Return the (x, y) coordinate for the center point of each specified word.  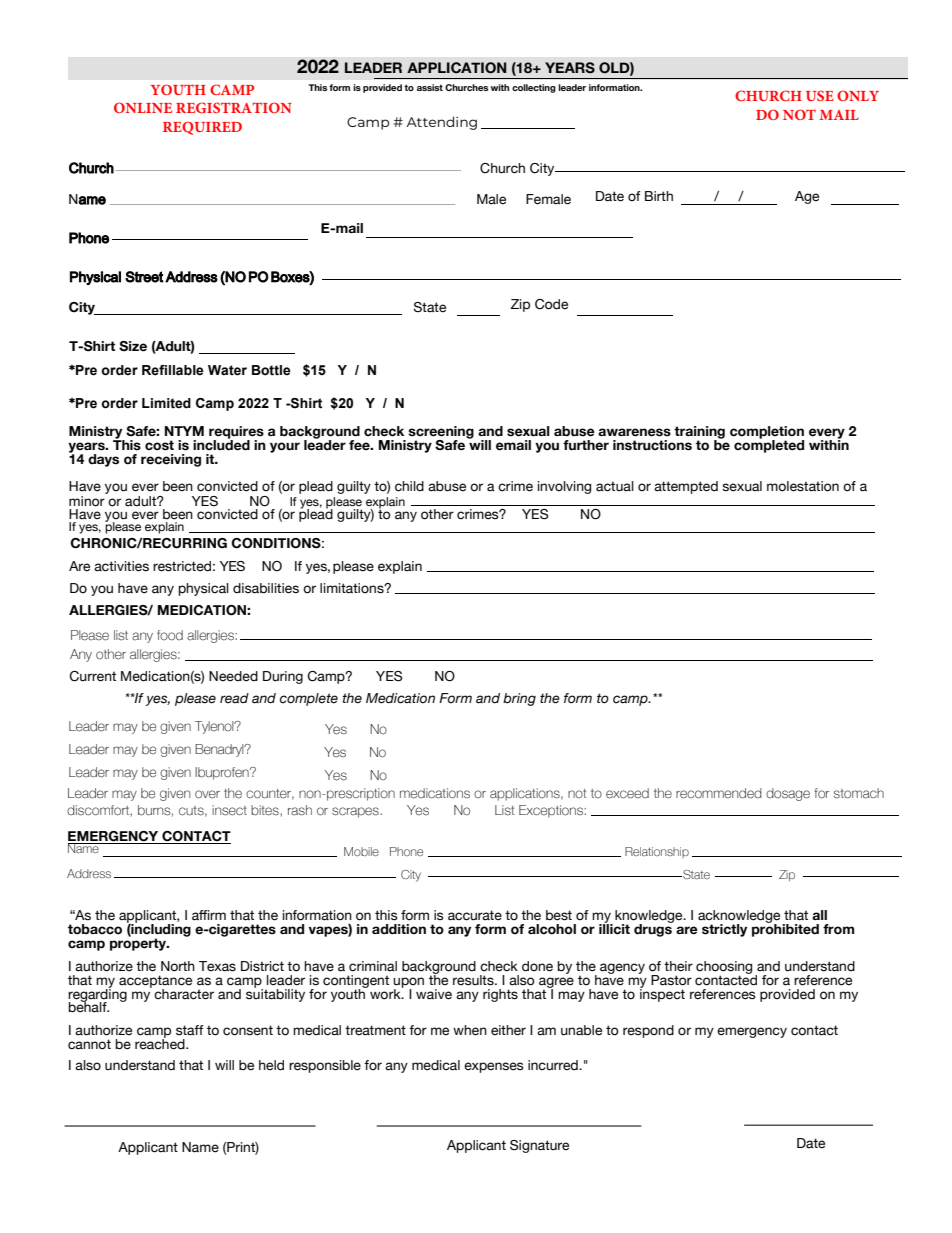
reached (161, 1043)
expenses (494, 1067)
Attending (441, 123)
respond (648, 1031)
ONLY (858, 95)
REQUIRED (202, 128)
